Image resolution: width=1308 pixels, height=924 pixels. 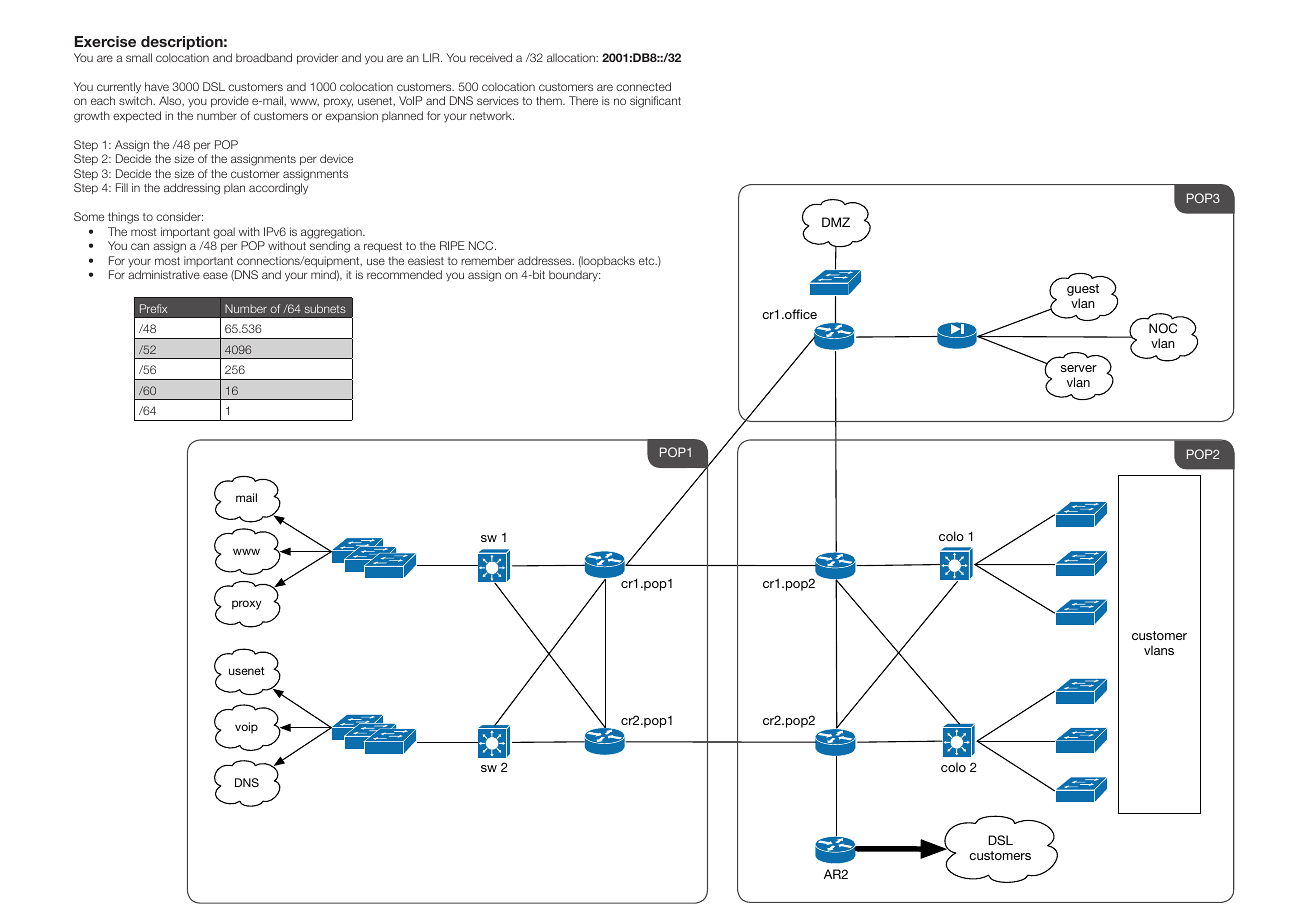 I want to click on addressing, so click(x=192, y=189).
